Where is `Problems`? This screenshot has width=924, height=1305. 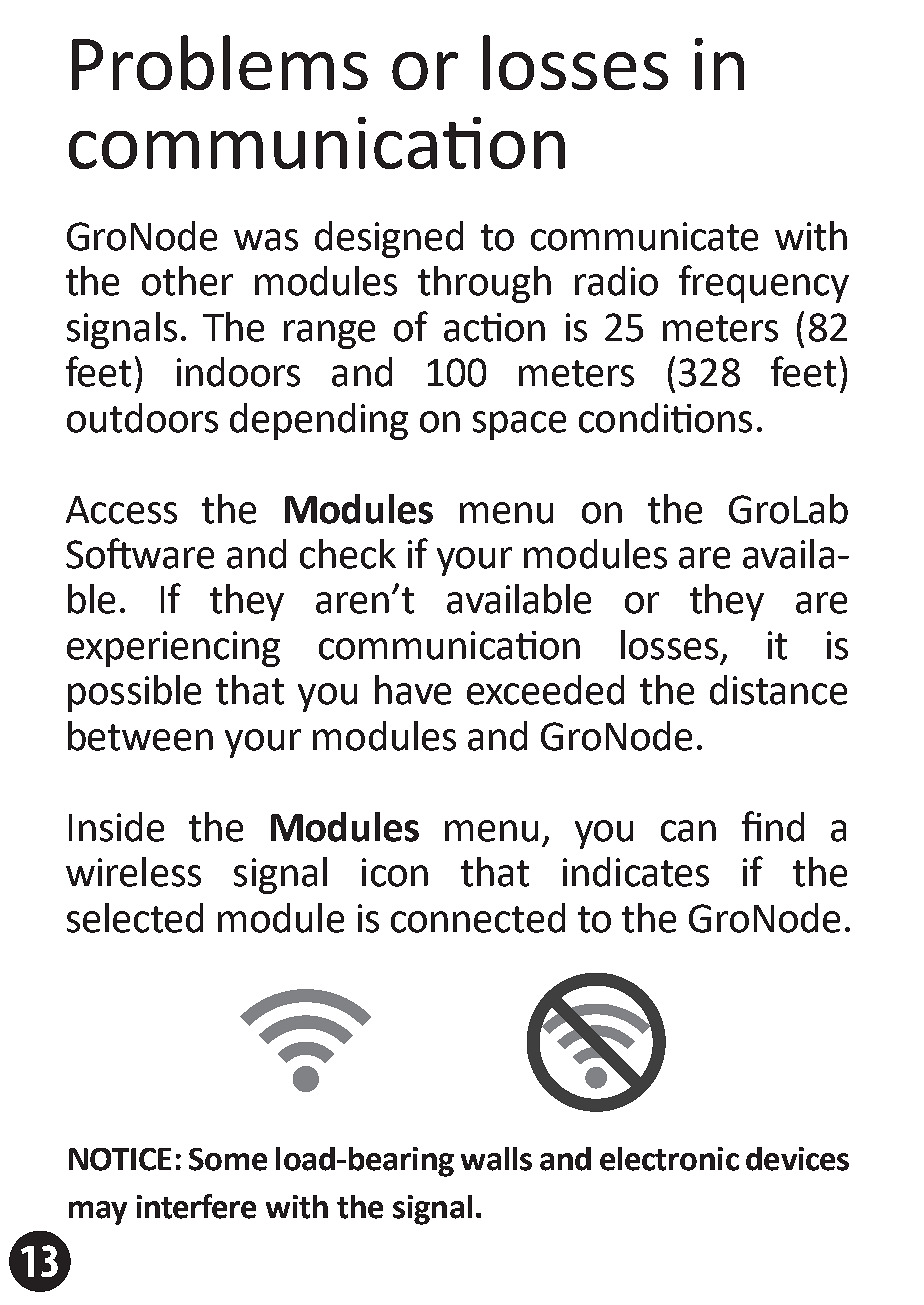 Problems is located at coordinates (220, 62).
